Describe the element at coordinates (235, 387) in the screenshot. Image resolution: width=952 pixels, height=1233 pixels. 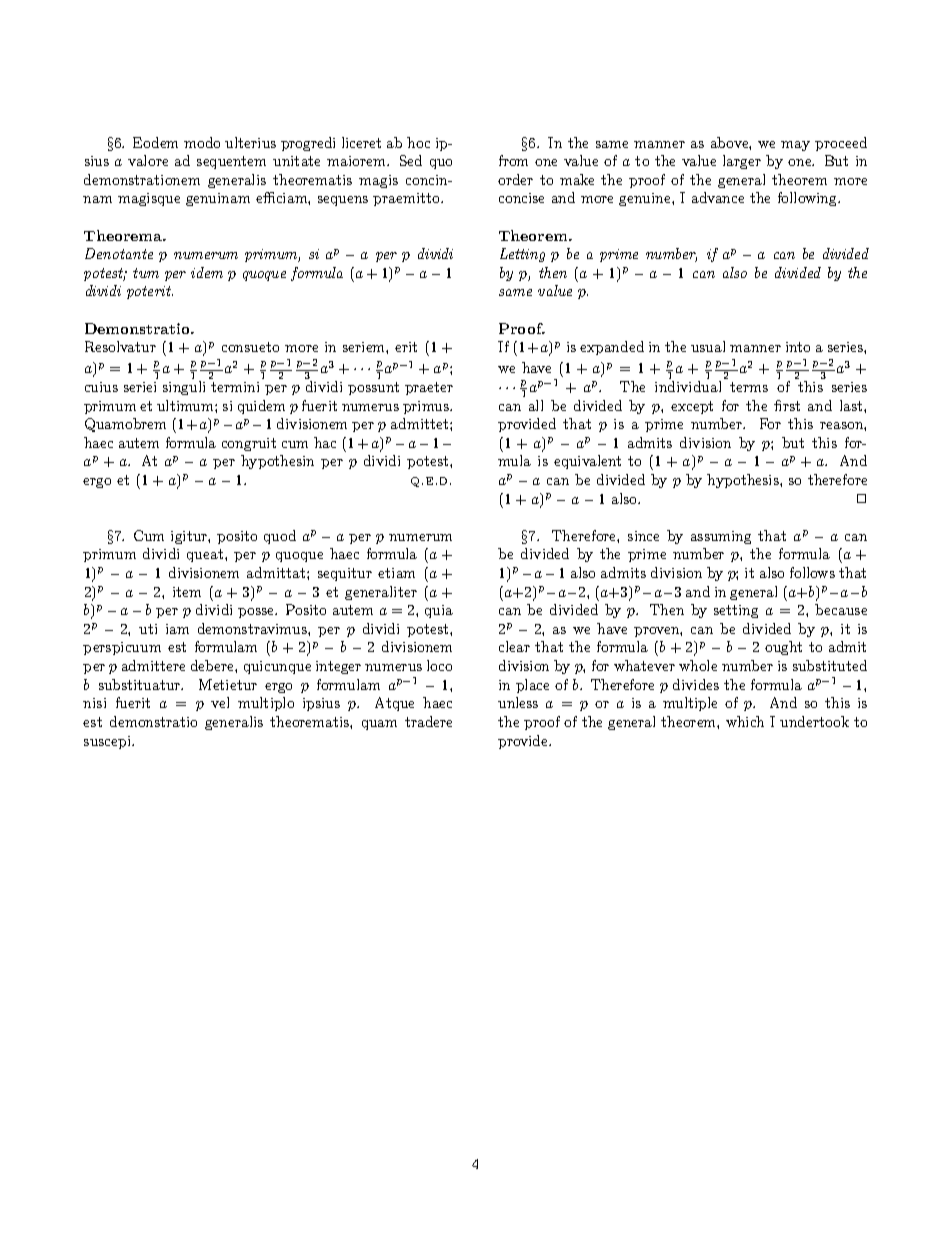
I see `termini` at that location.
